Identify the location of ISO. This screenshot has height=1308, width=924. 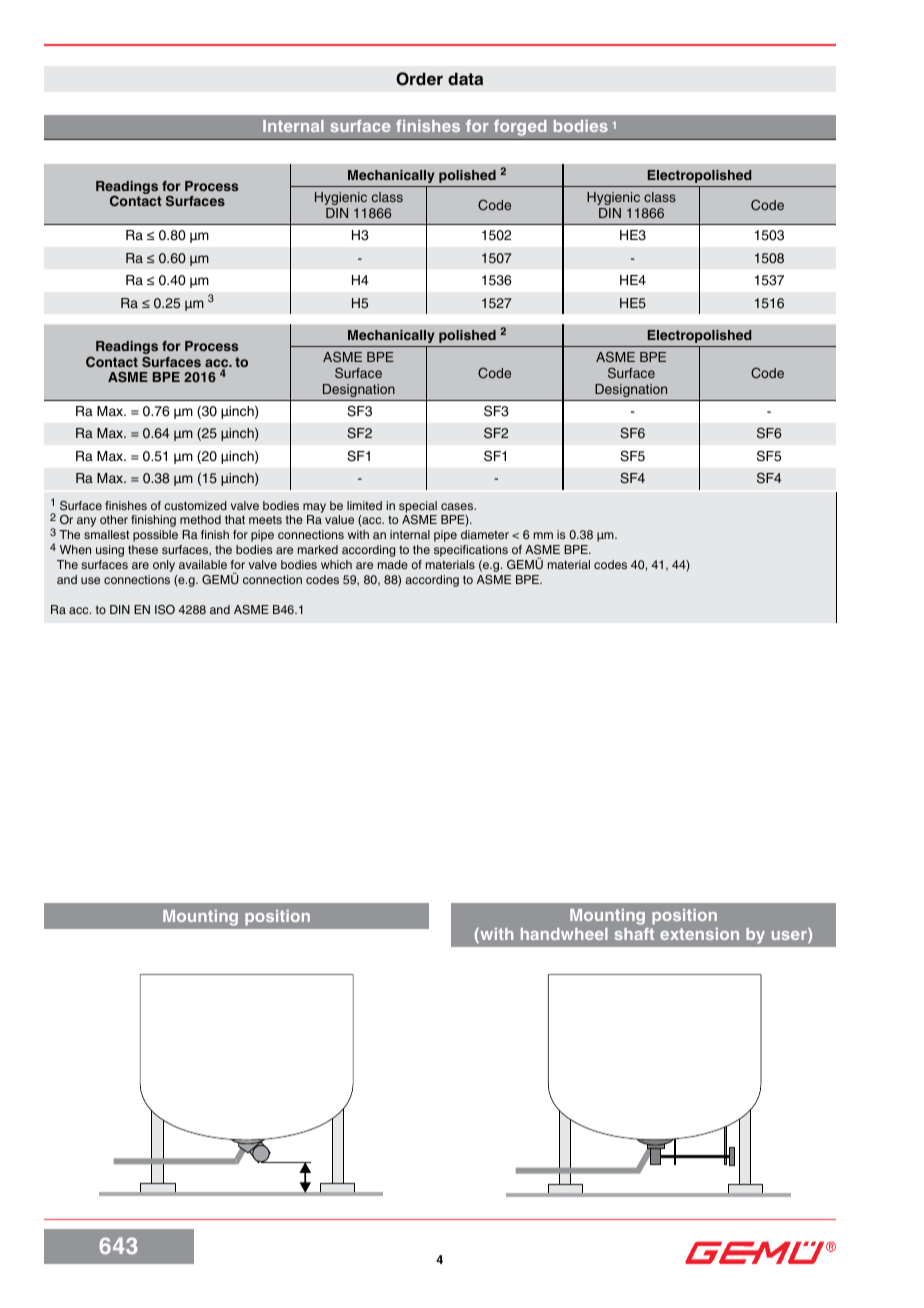
(165, 610).
